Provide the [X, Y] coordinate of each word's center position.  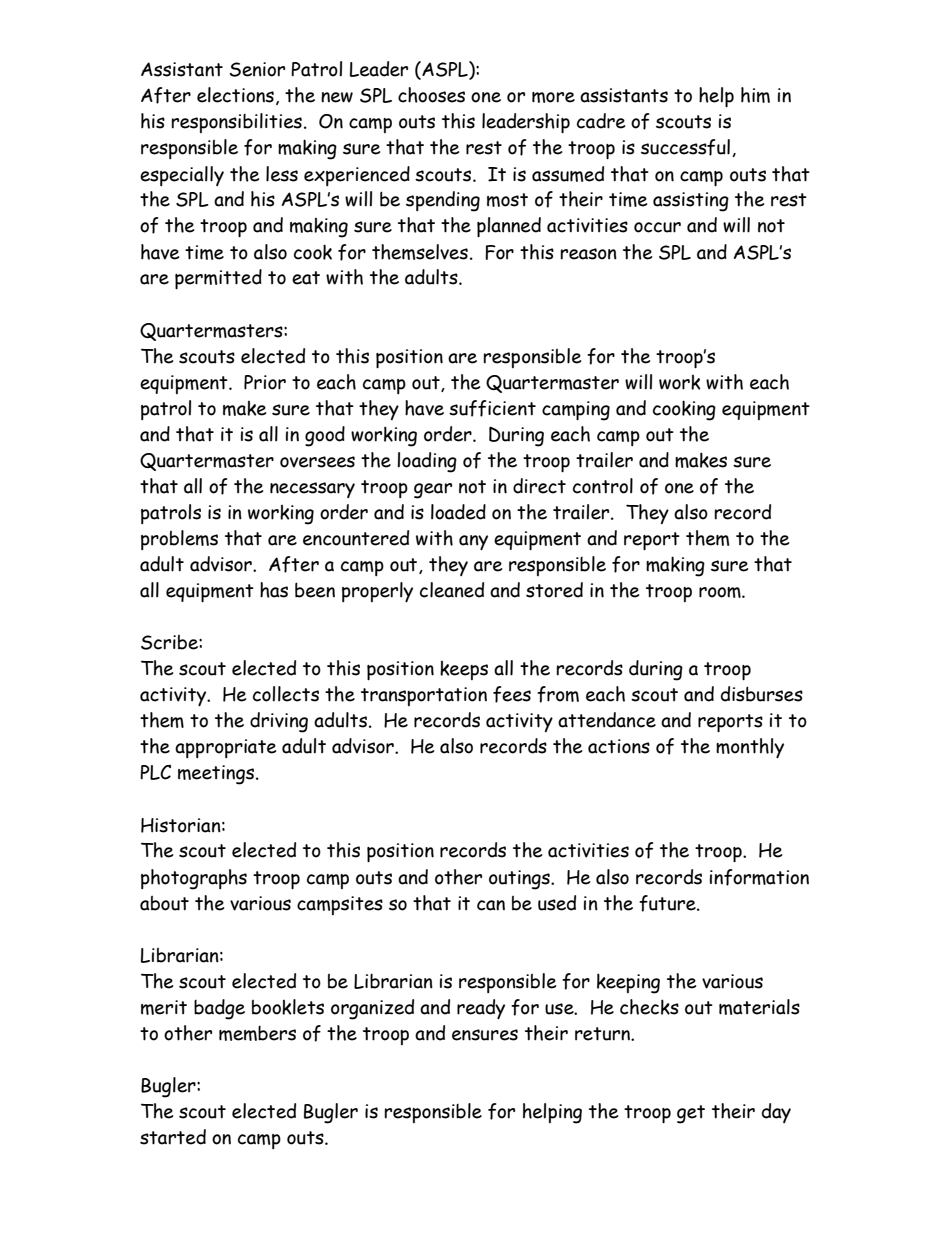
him [755, 95]
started [173, 1137]
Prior [265, 382]
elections [235, 95]
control [603, 486]
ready [481, 1009]
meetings [217, 775]
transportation [424, 696]
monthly [750, 748]
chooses [431, 95]
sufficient [492, 408]
